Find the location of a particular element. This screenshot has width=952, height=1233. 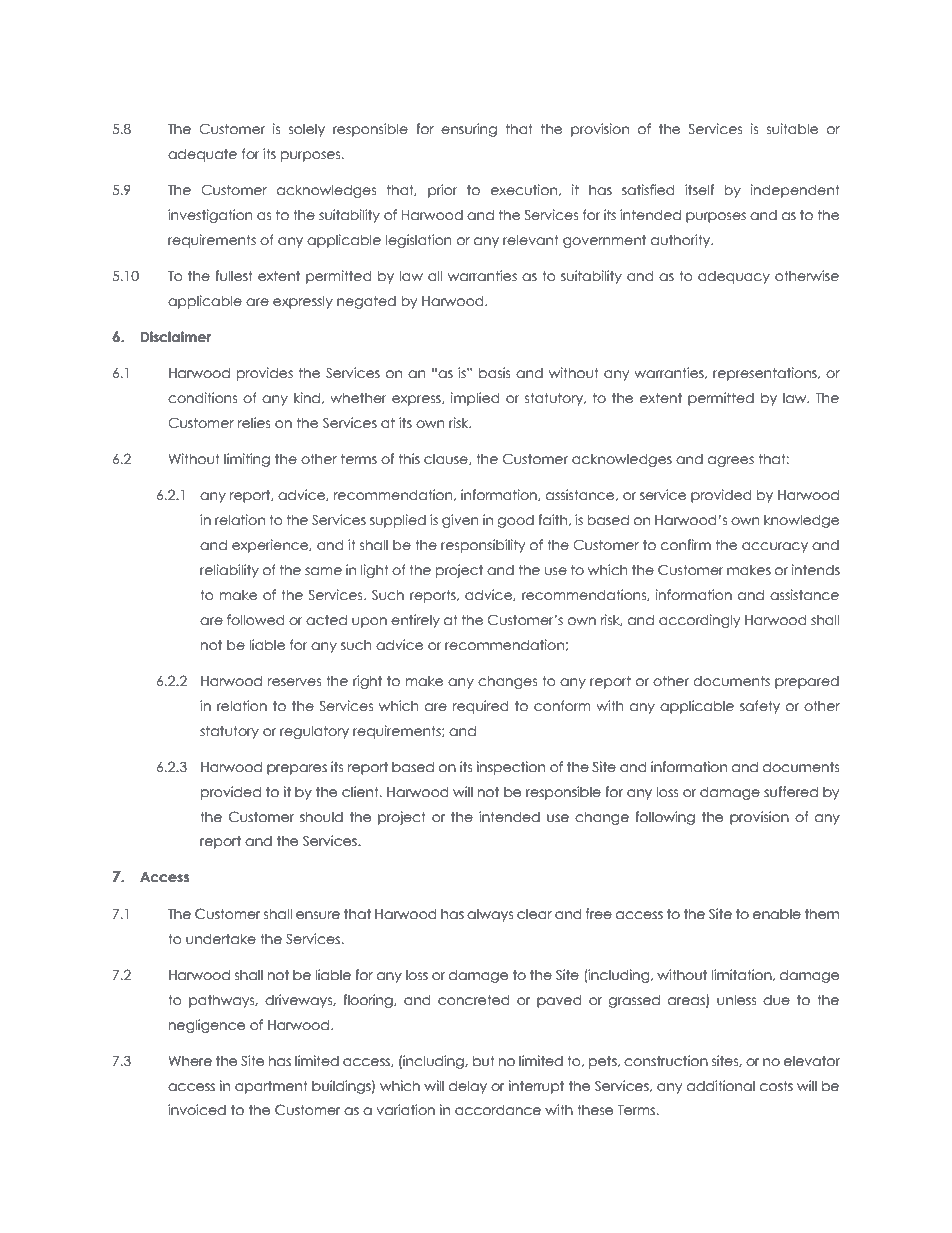

adequate is located at coordinates (202, 155).
